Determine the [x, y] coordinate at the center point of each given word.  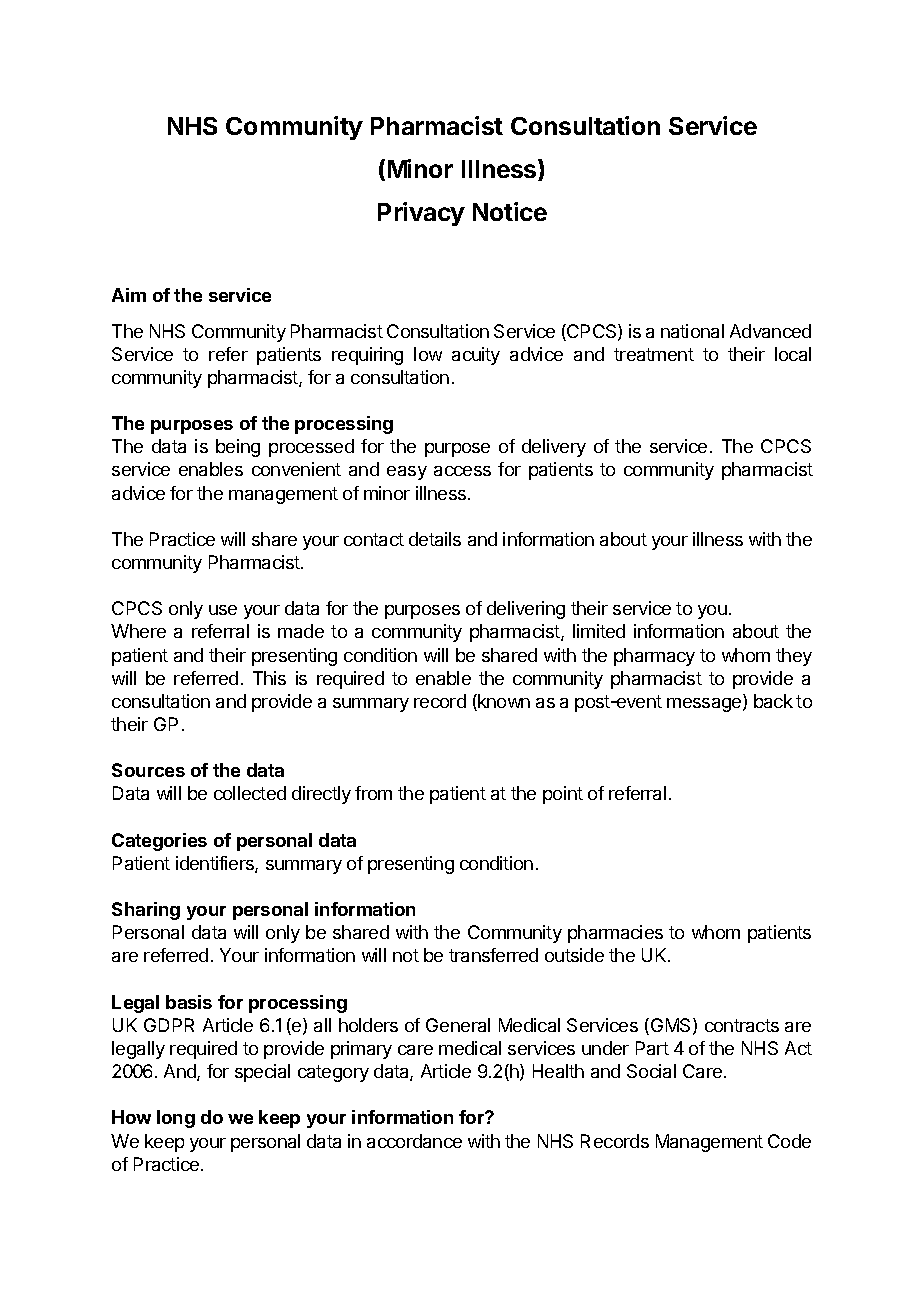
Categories [159, 842]
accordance [414, 1141]
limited [599, 631]
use [223, 610]
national [692, 331]
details [435, 539]
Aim [129, 295]
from [373, 793]
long [176, 1119]
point [563, 795]
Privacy [421, 214]
